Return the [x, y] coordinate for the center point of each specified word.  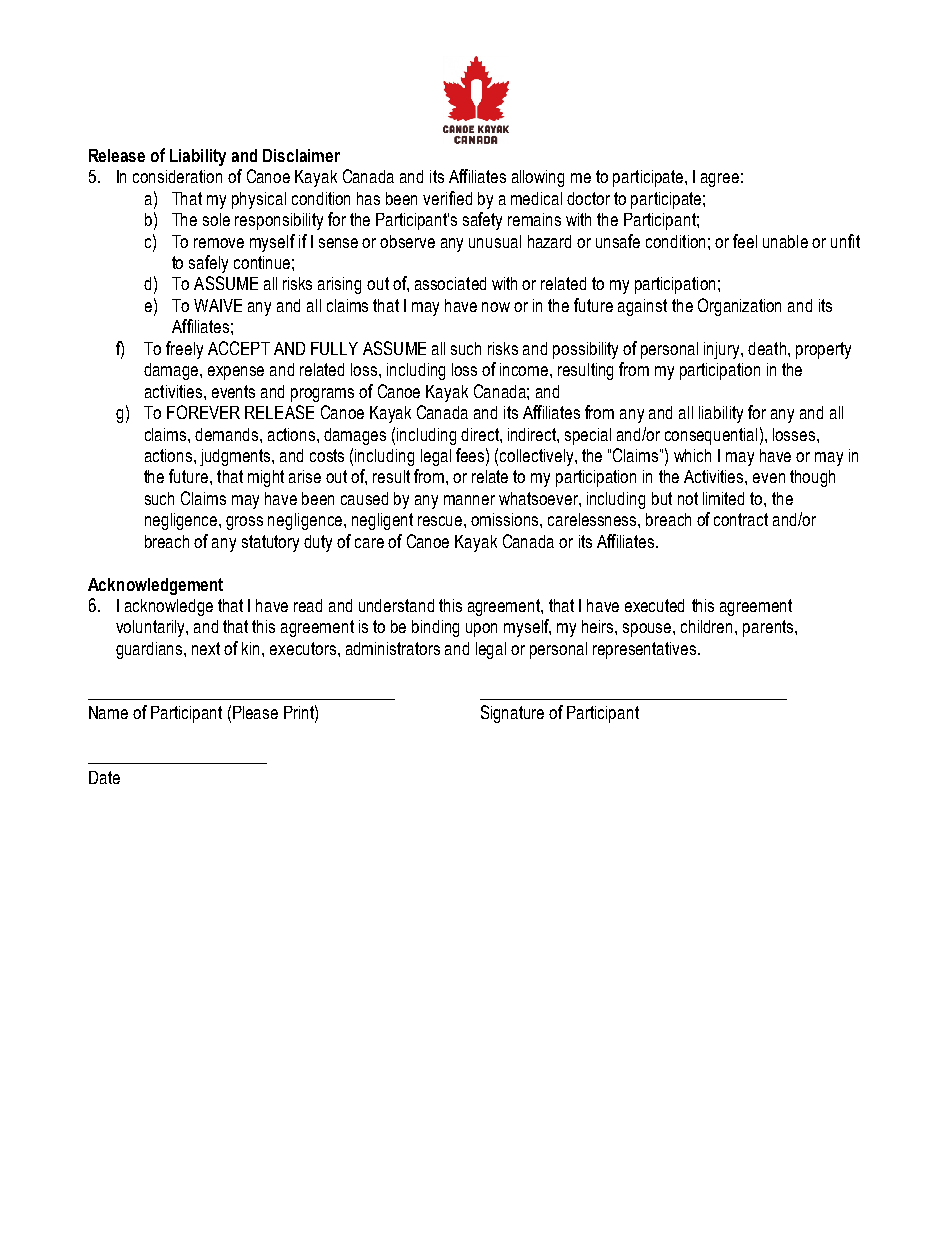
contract [741, 519]
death [768, 348]
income [525, 369]
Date [104, 777]
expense [236, 373]
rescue [441, 521]
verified [447, 198]
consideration [177, 176]
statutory [270, 543]
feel [745, 241]
